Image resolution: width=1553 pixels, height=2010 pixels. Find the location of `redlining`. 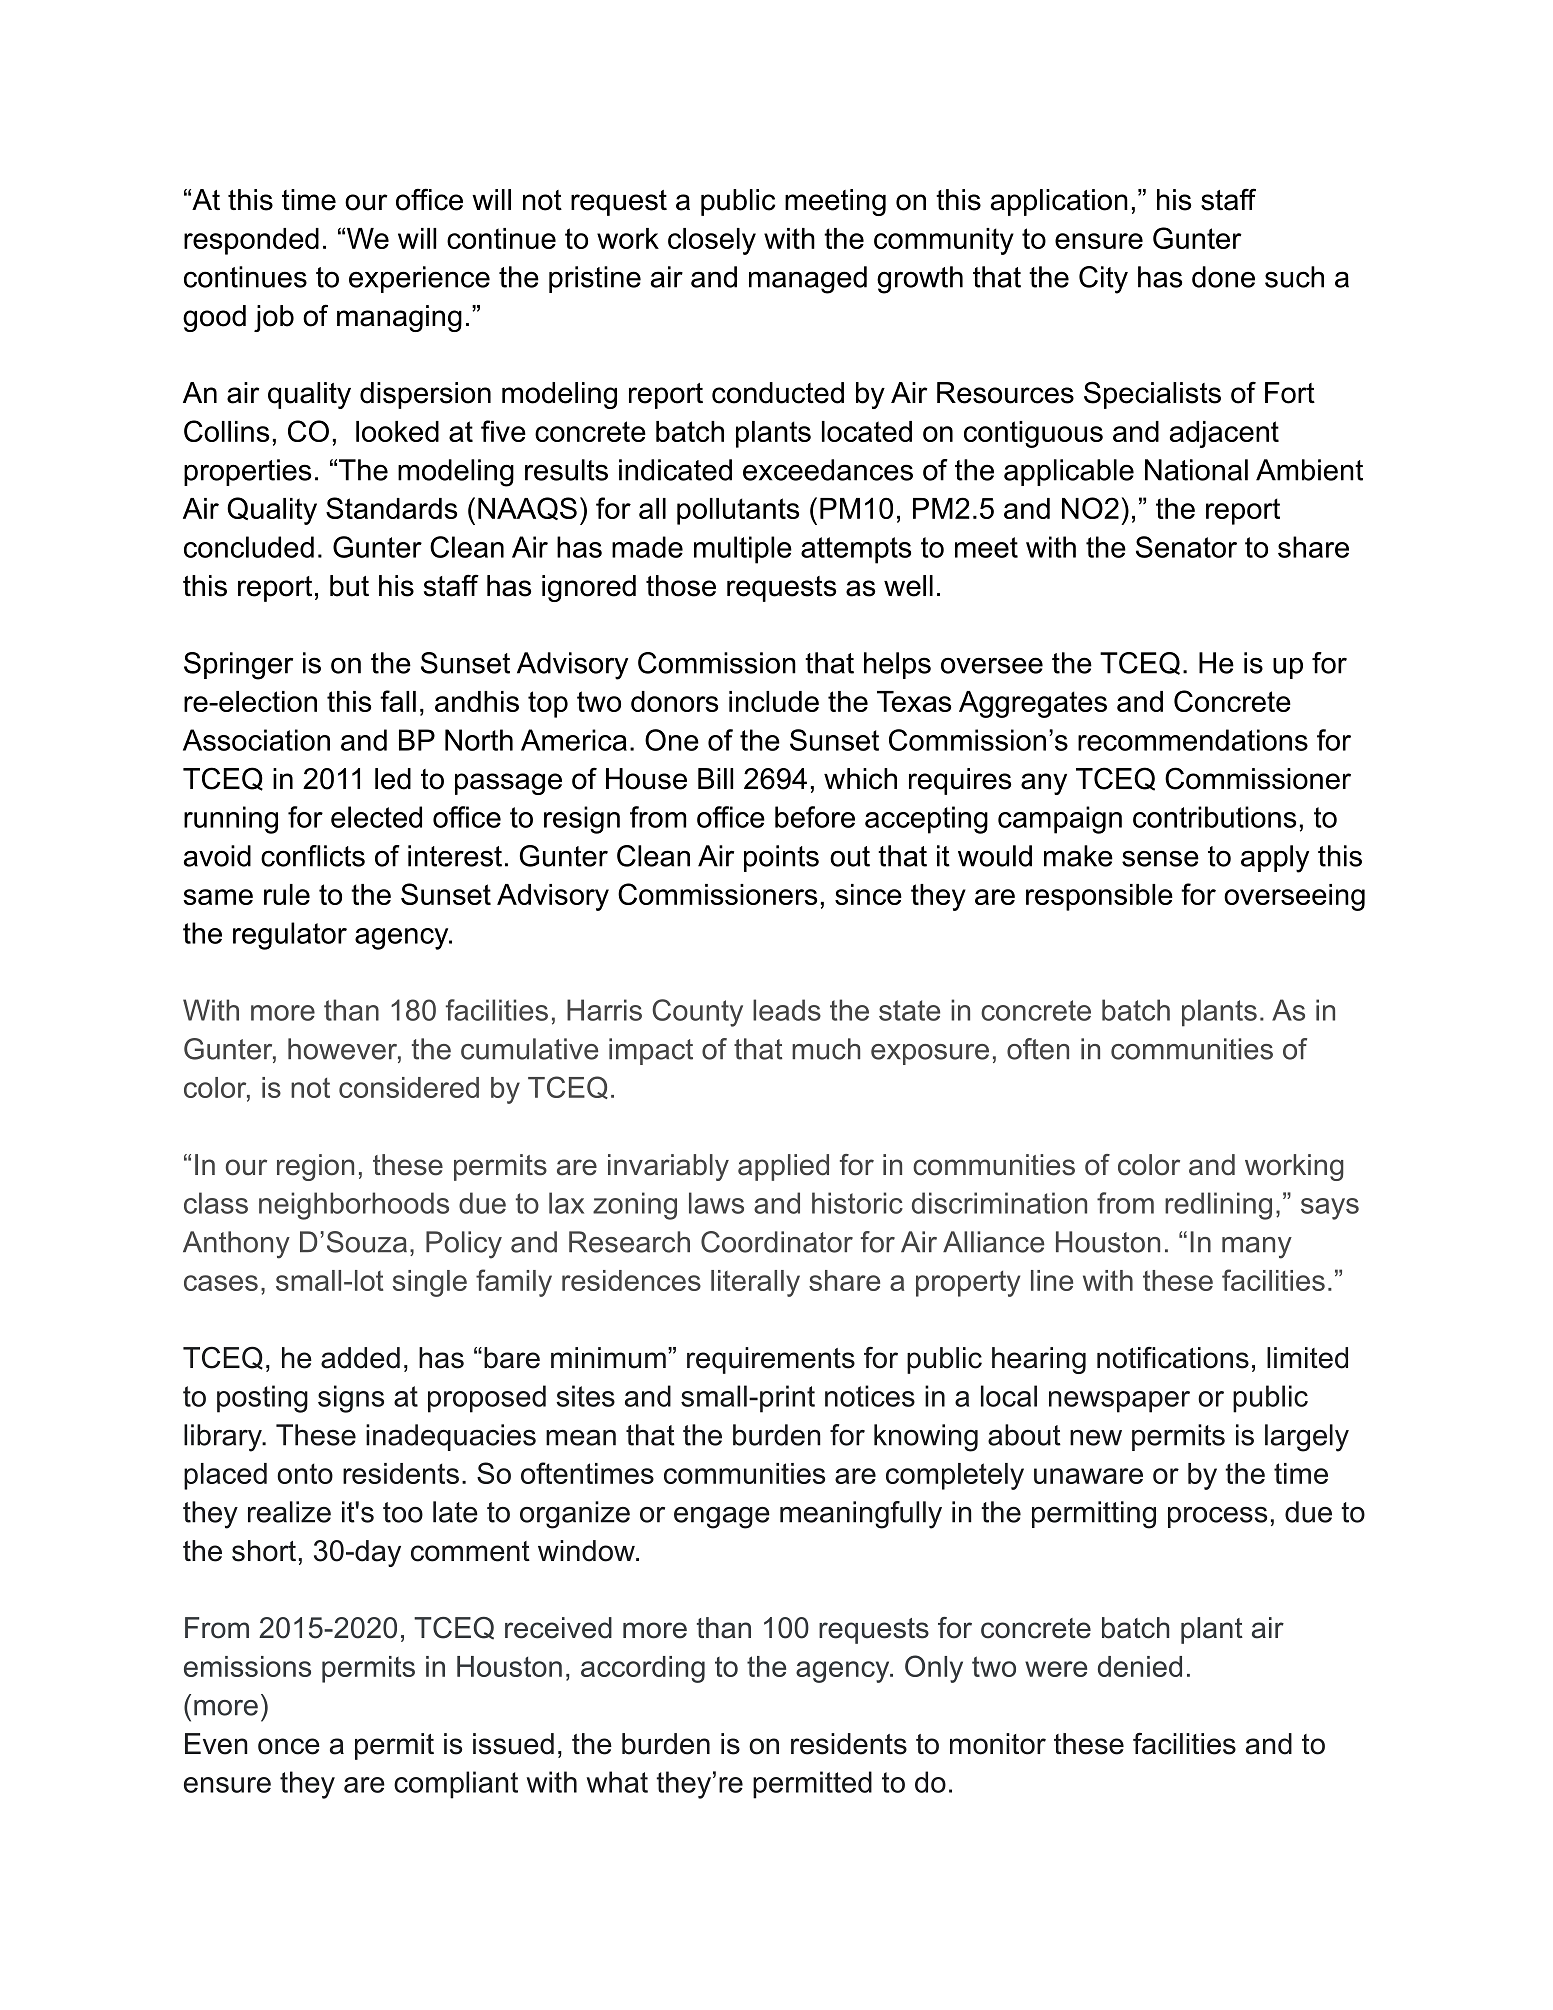

redlining is located at coordinates (1218, 1206).
